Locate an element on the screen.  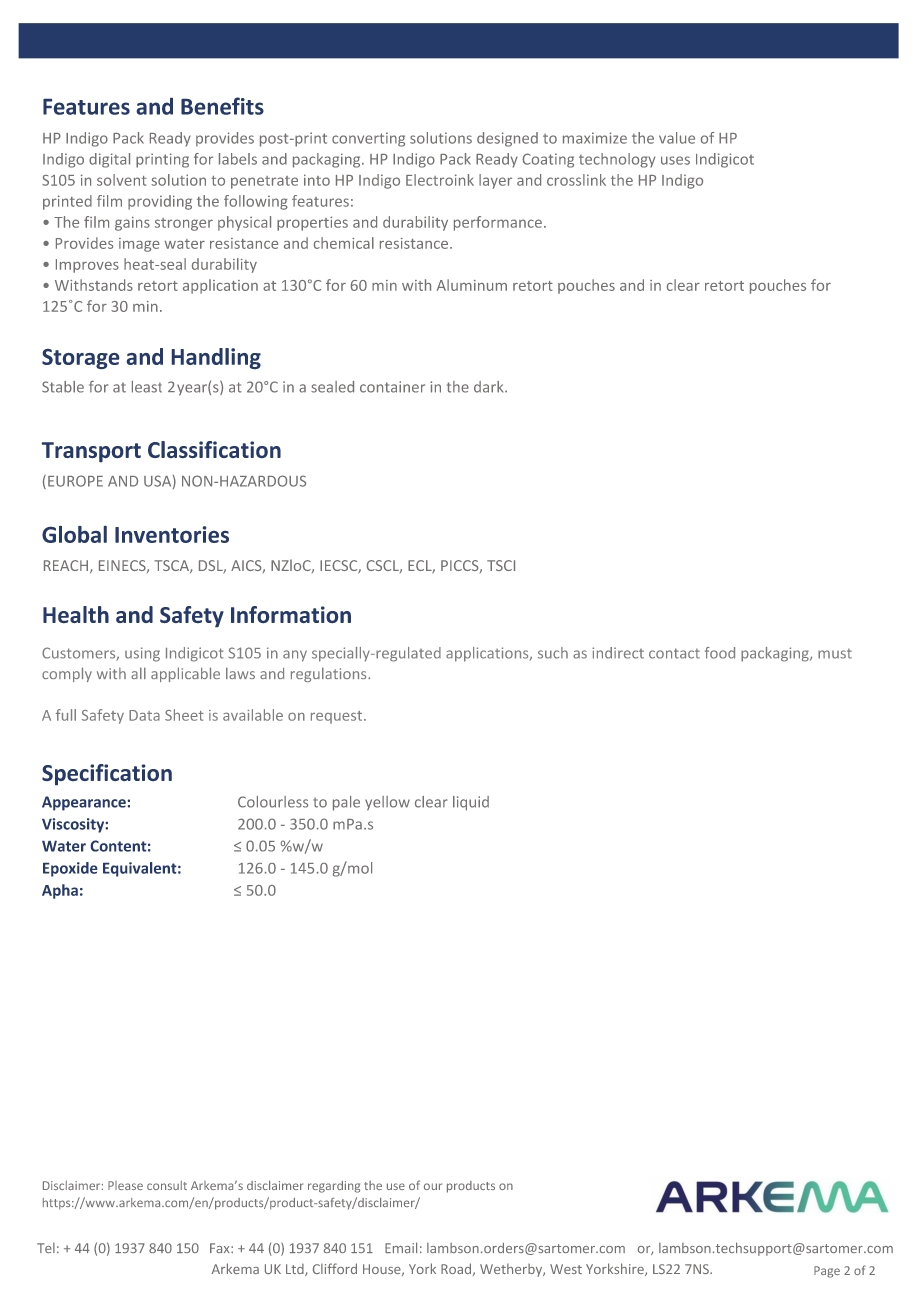
digital is located at coordinates (109, 160).
